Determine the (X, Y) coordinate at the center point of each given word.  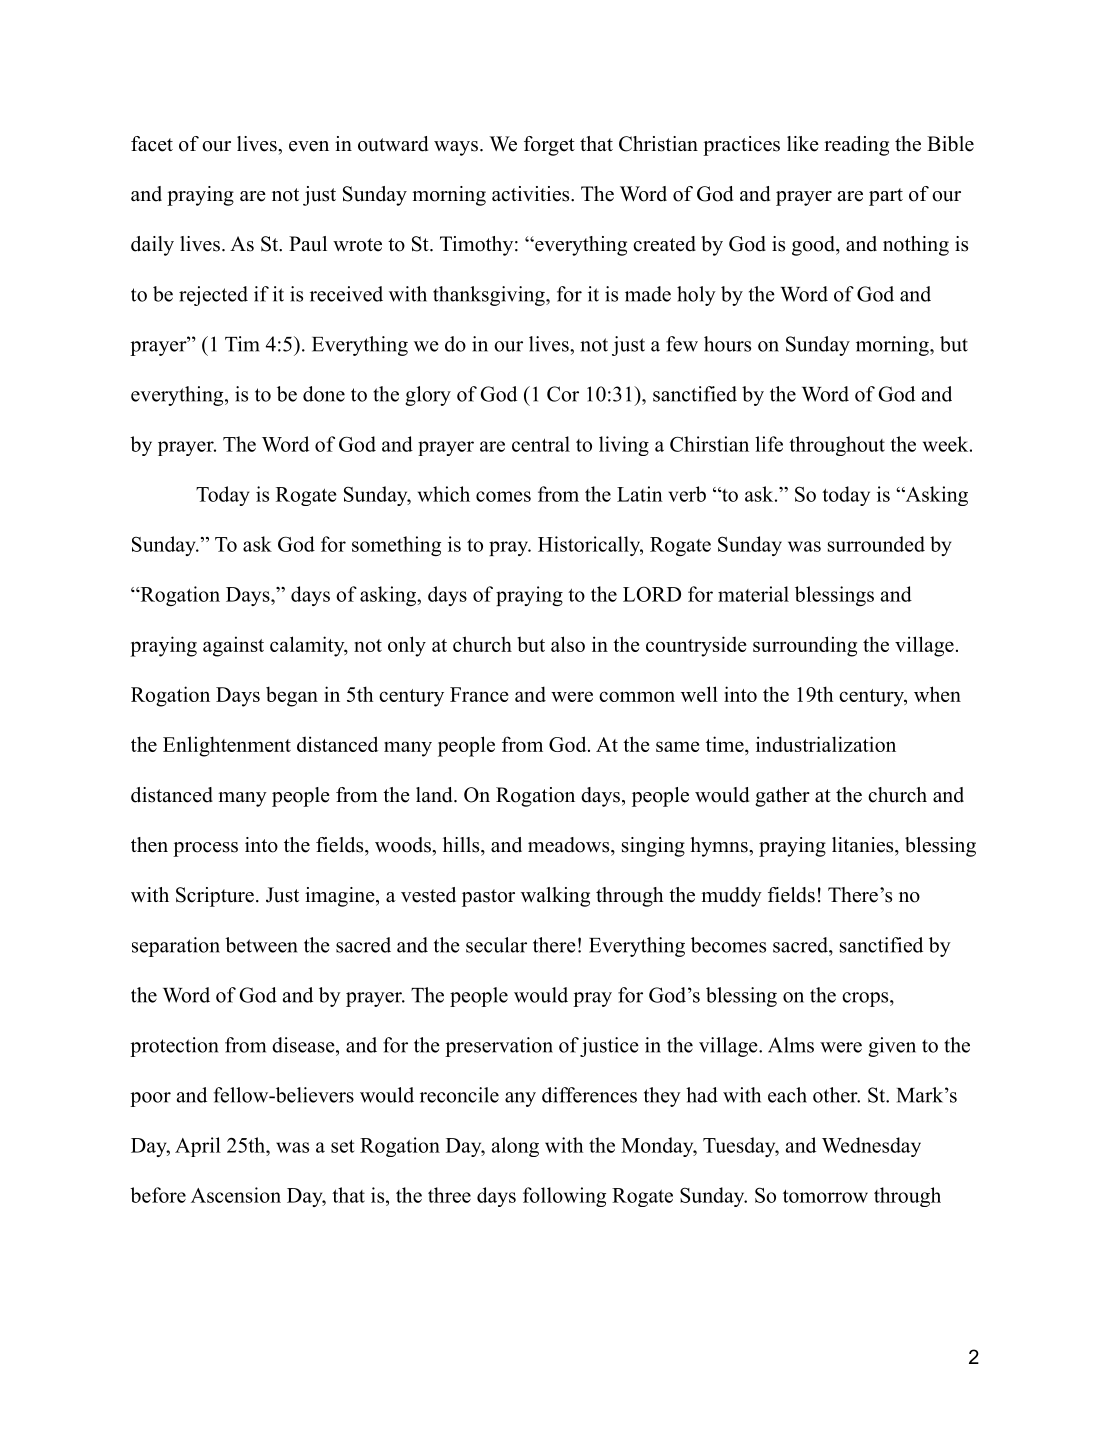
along (515, 1147)
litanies (862, 845)
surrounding (805, 646)
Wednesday (871, 1147)
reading (856, 146)
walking (555, 897)
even (309, 146)
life (769, 444)
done (324, 394)
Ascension (236, 1195)
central (541, 444)
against (233, 646)
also (568, 644)
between (261, 945)
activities (530, 194)
